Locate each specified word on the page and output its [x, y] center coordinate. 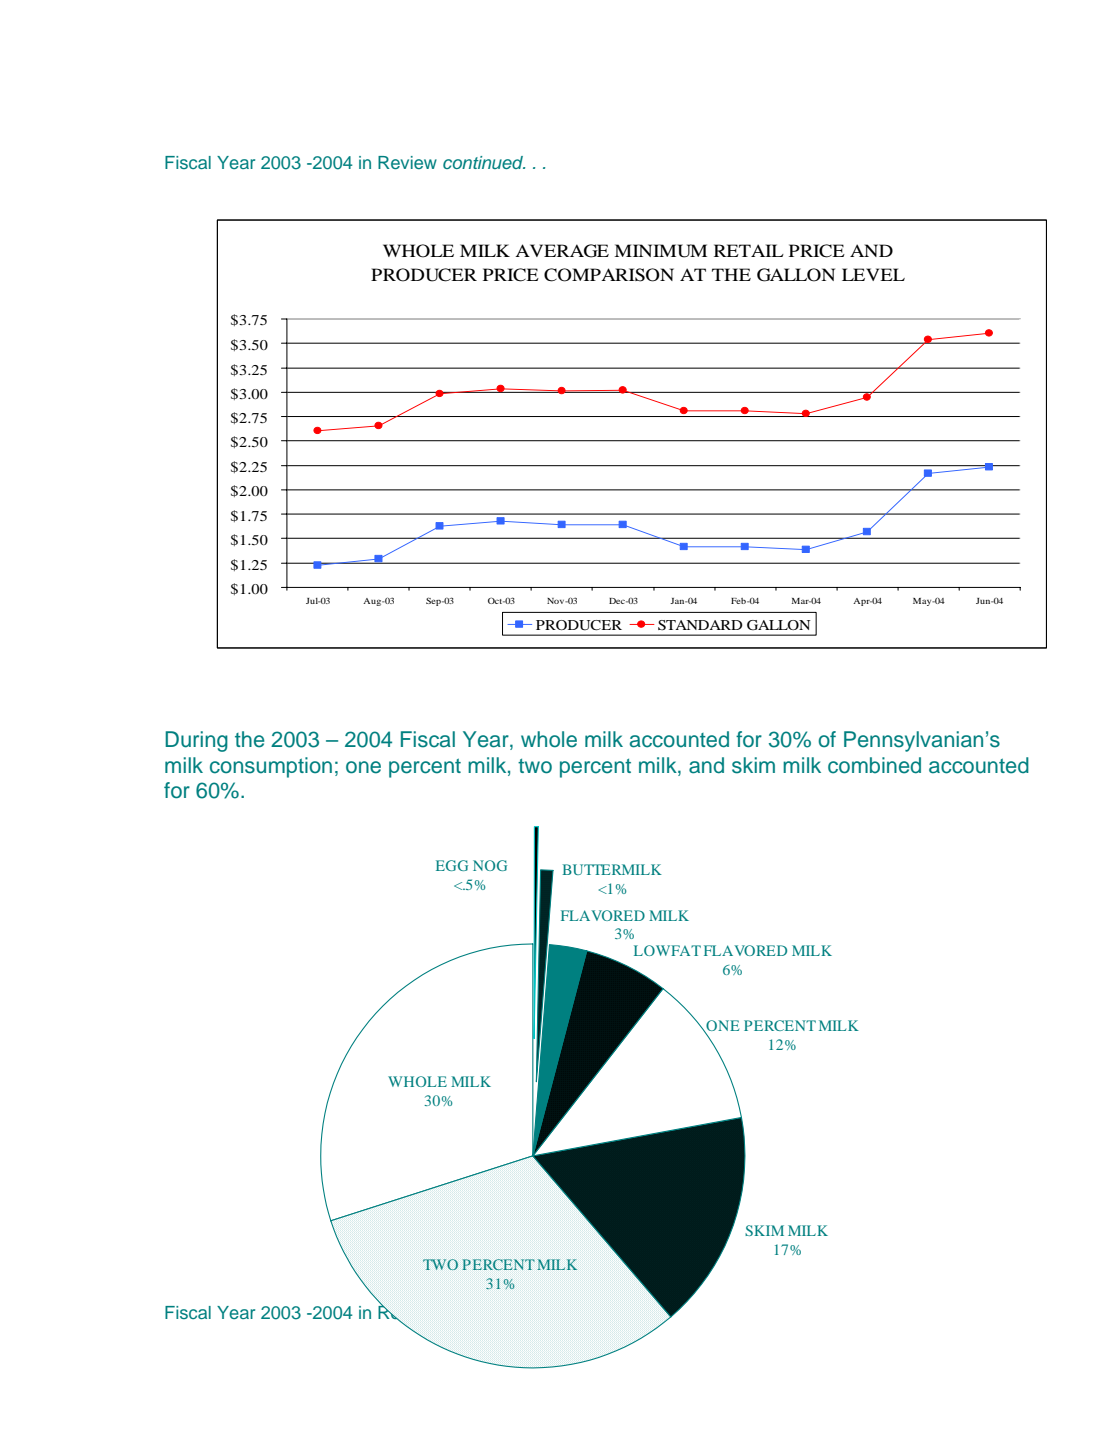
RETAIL [749, 250]
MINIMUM [660, 251]
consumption [271, 767]
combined [874, 765]
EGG [452, 865]
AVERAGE [562, 251]
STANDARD [700, 625]
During [196, 741]
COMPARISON [609, 275]
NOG [490, 865]
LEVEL [873, 274]
